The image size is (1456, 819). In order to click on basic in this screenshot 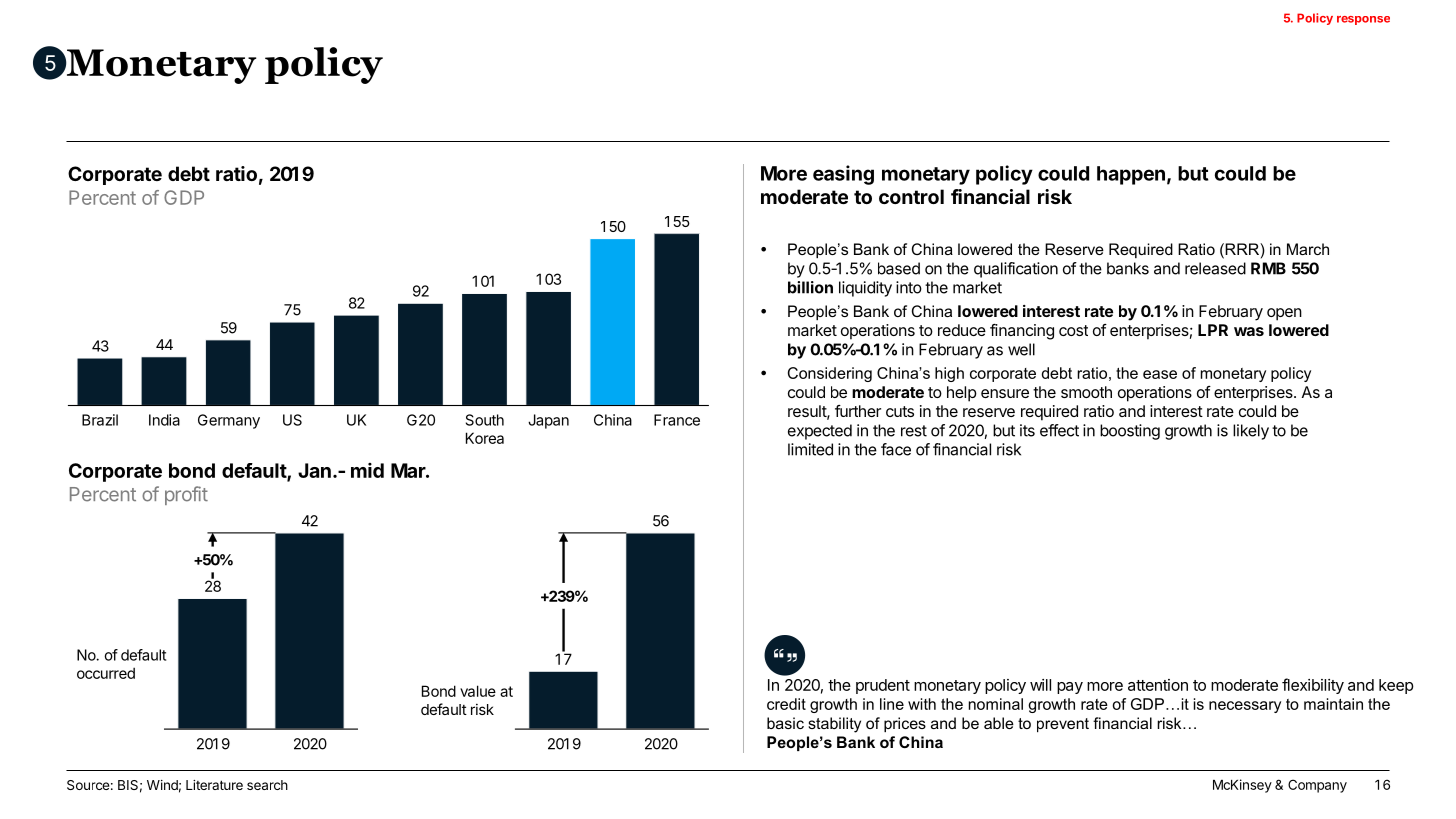, I will do `click(785, 723)`.
